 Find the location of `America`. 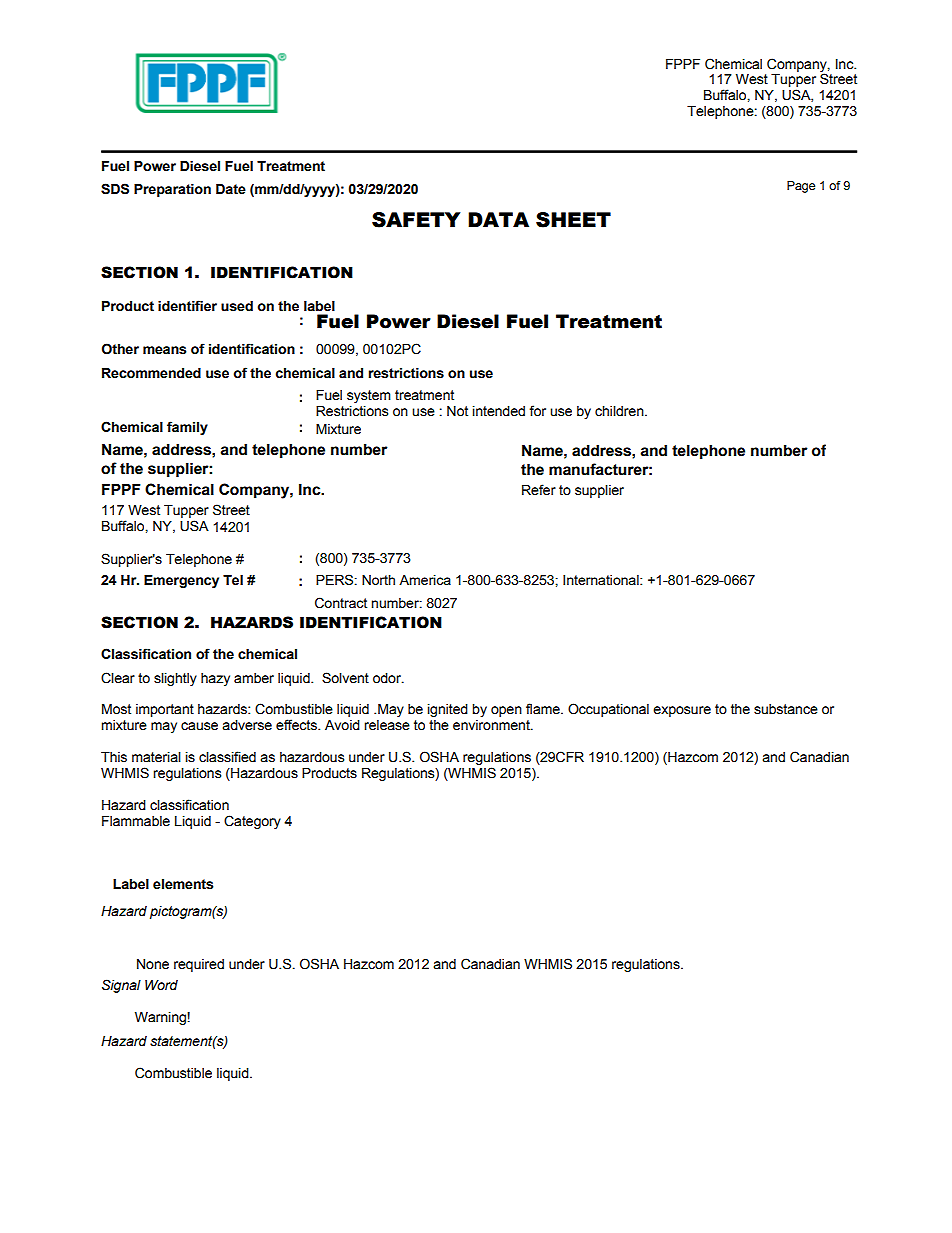

America is located at coordinates (425, 580).
